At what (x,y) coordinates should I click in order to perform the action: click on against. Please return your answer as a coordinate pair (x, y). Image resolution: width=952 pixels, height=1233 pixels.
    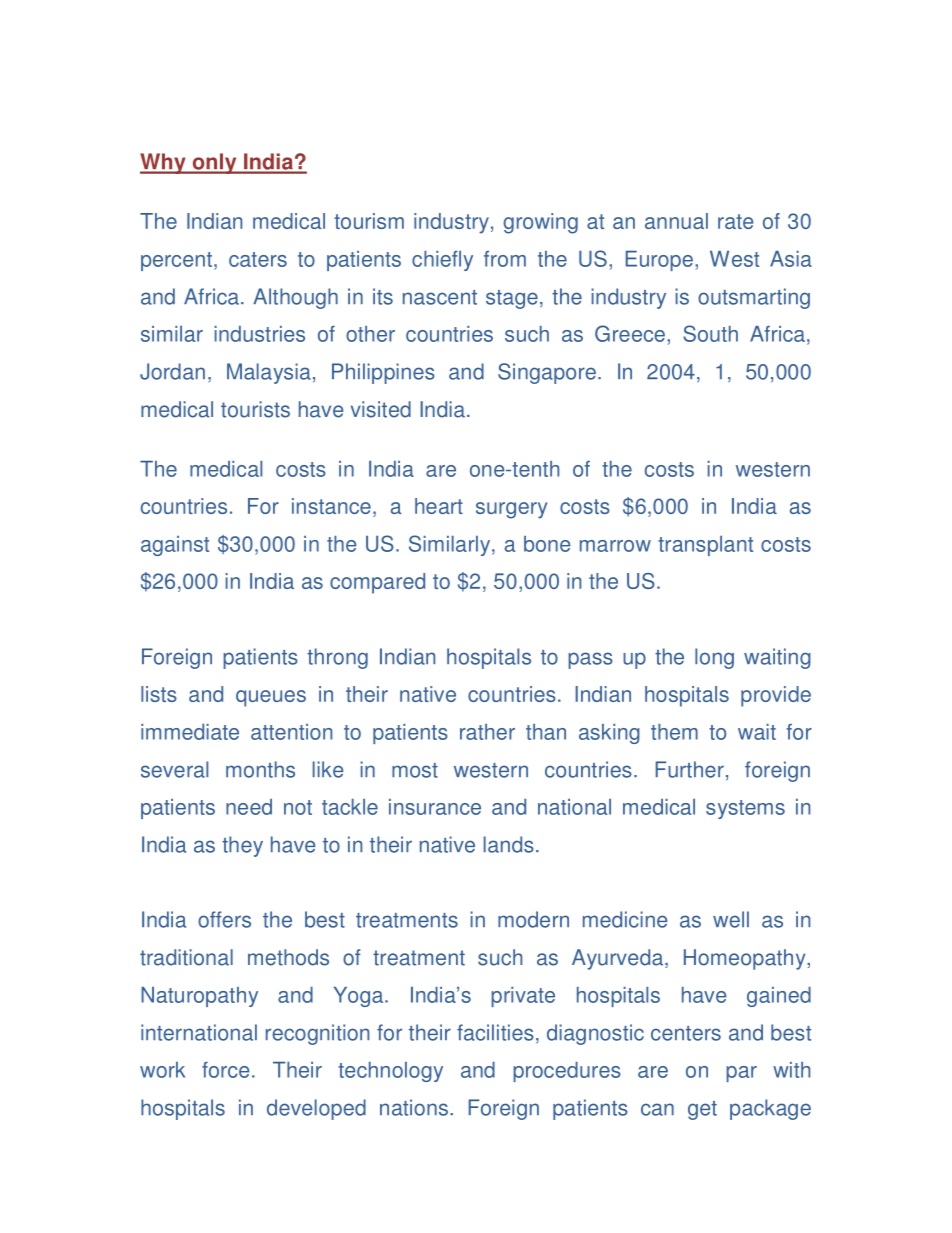
    Looking at the image, I should click on (175, 546).
